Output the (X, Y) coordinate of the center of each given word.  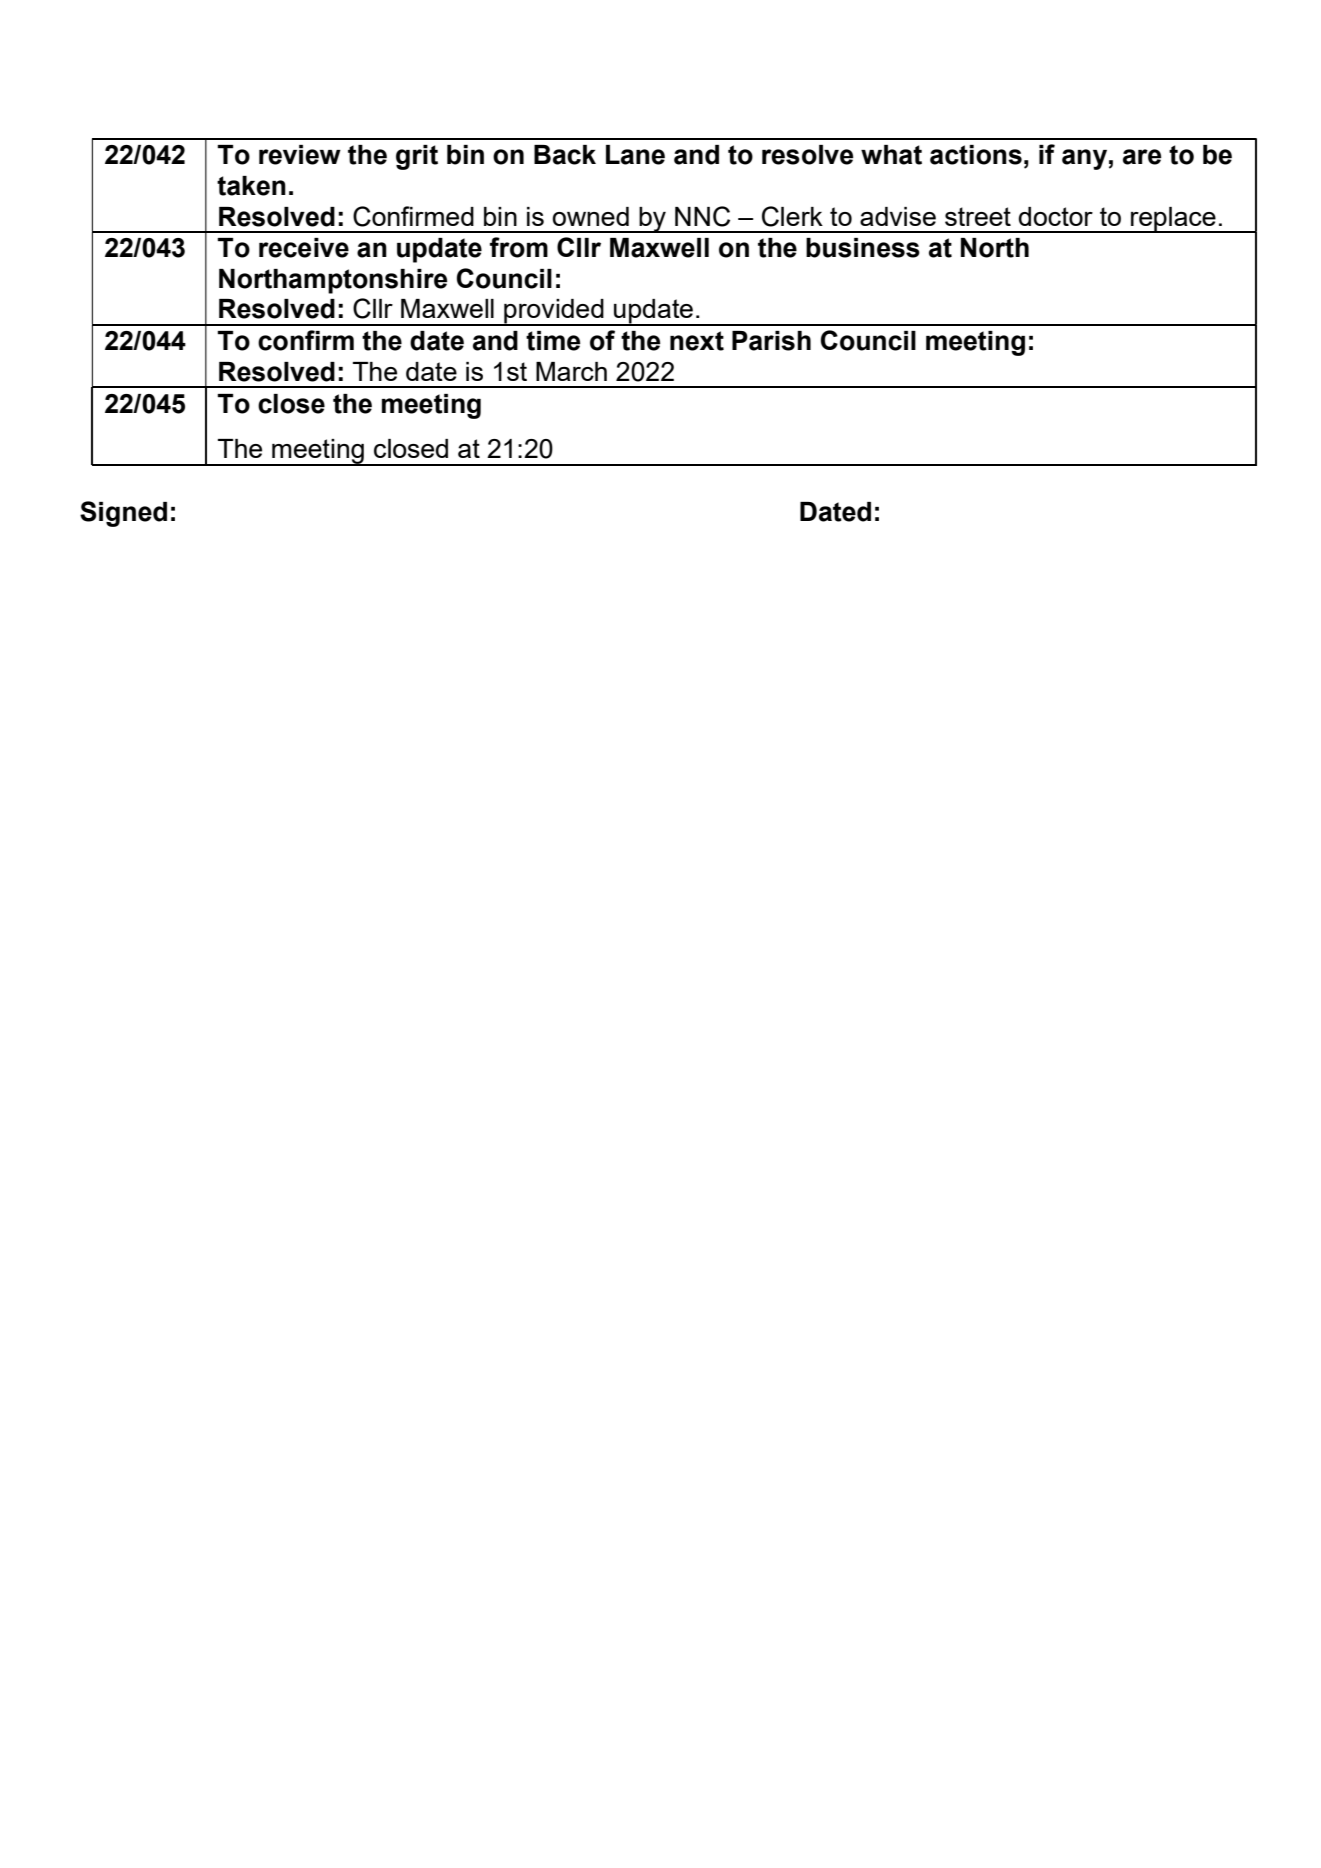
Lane (635, 155)
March (571, 371)
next (697, 341)
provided (554, 312)
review (300, 155)
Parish (771, 341)
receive (304, 248)
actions (976, 155)
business (863, 248)
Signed (123, 514)
